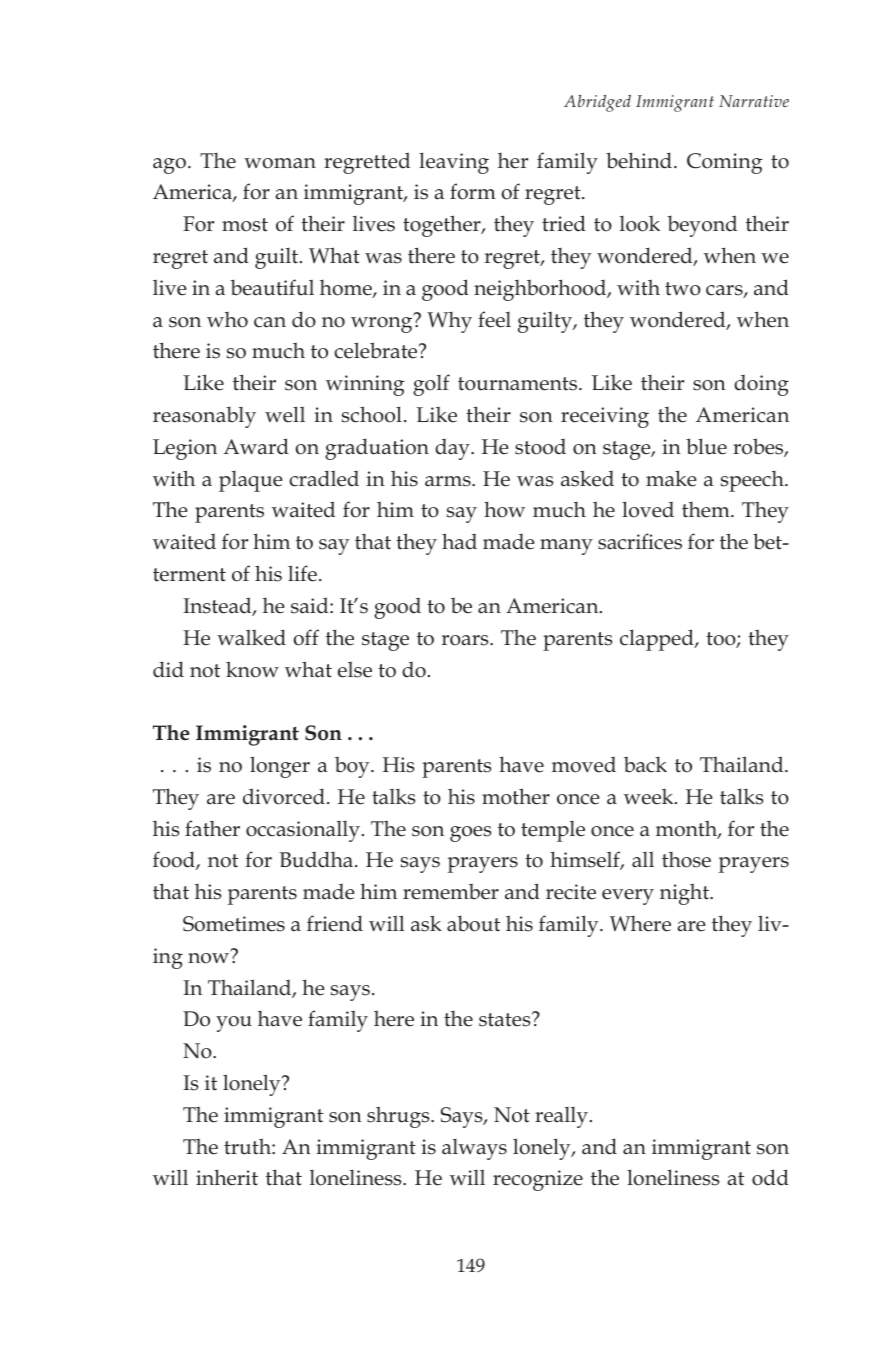 This image has width=896, height=1355. Describe the element at coordinates (454, 163) in the image. I see `leaving` at that location.
